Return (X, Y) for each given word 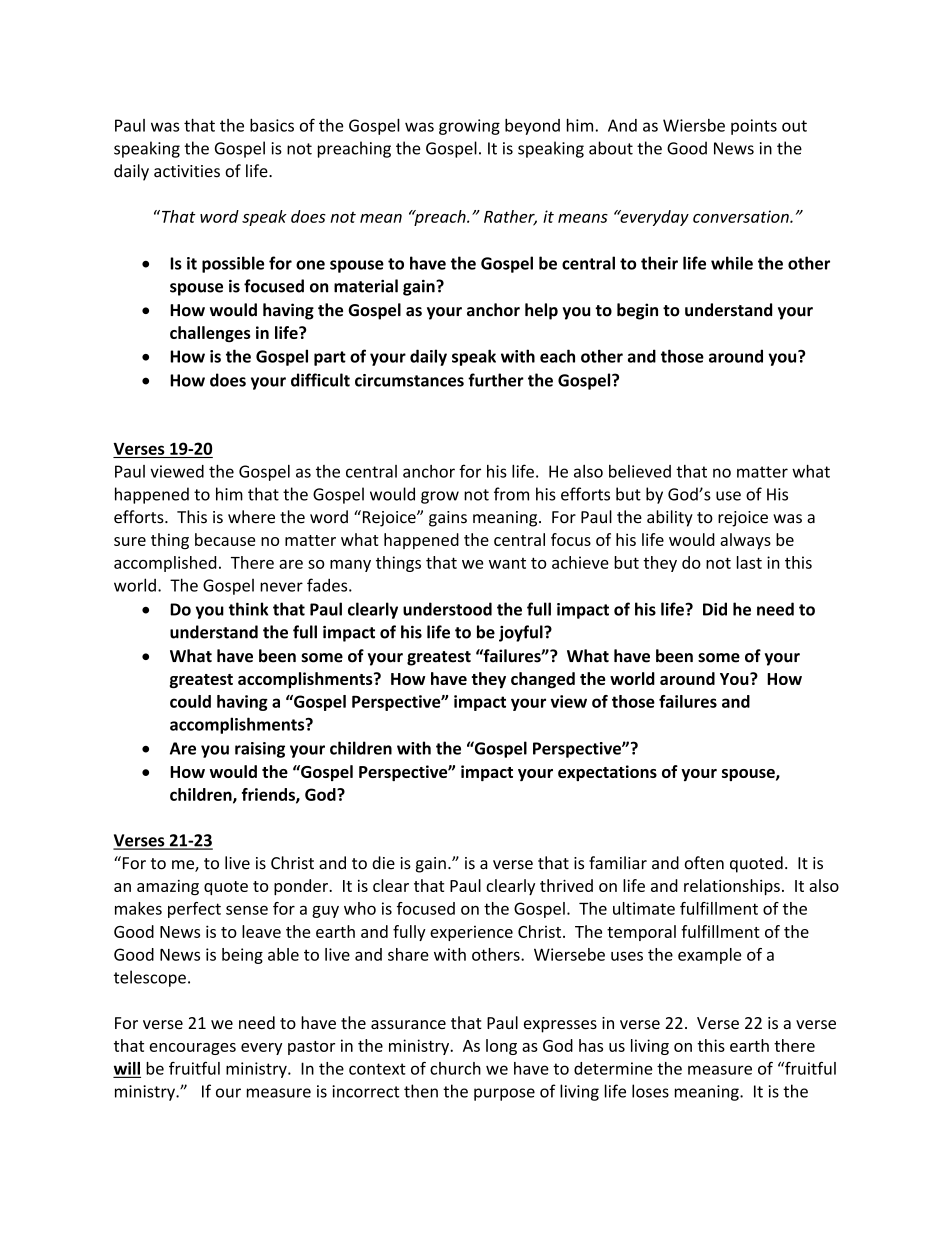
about (611, 148)
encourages (192, 1049)
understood (447, 609)
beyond (532, 127)
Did (715, 609)
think (248, 609)
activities (187, 171)
